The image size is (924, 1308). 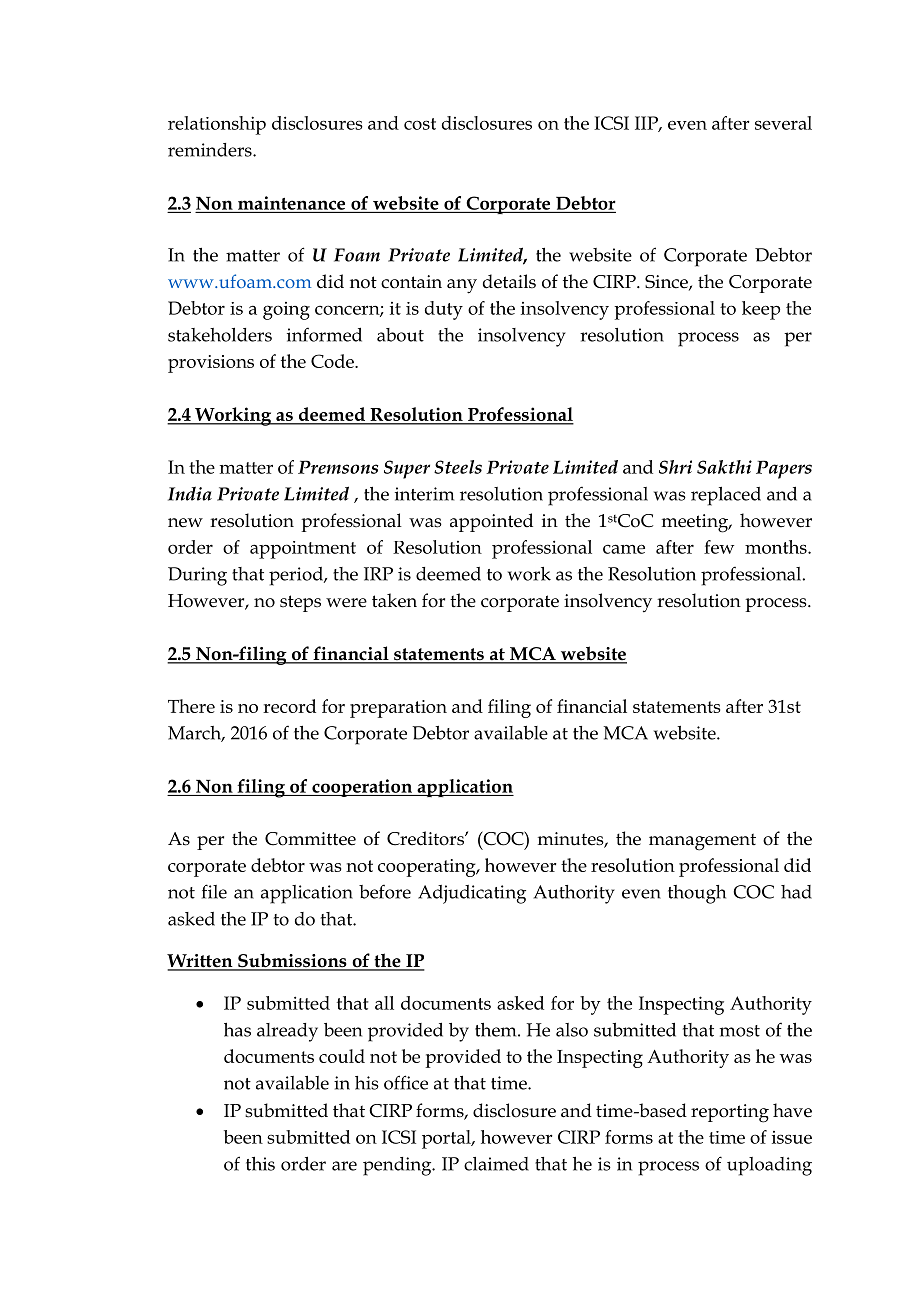 What do you see at coordinates (300, 603) in the document?
I see `steps` at bounding box center [300, 603].
